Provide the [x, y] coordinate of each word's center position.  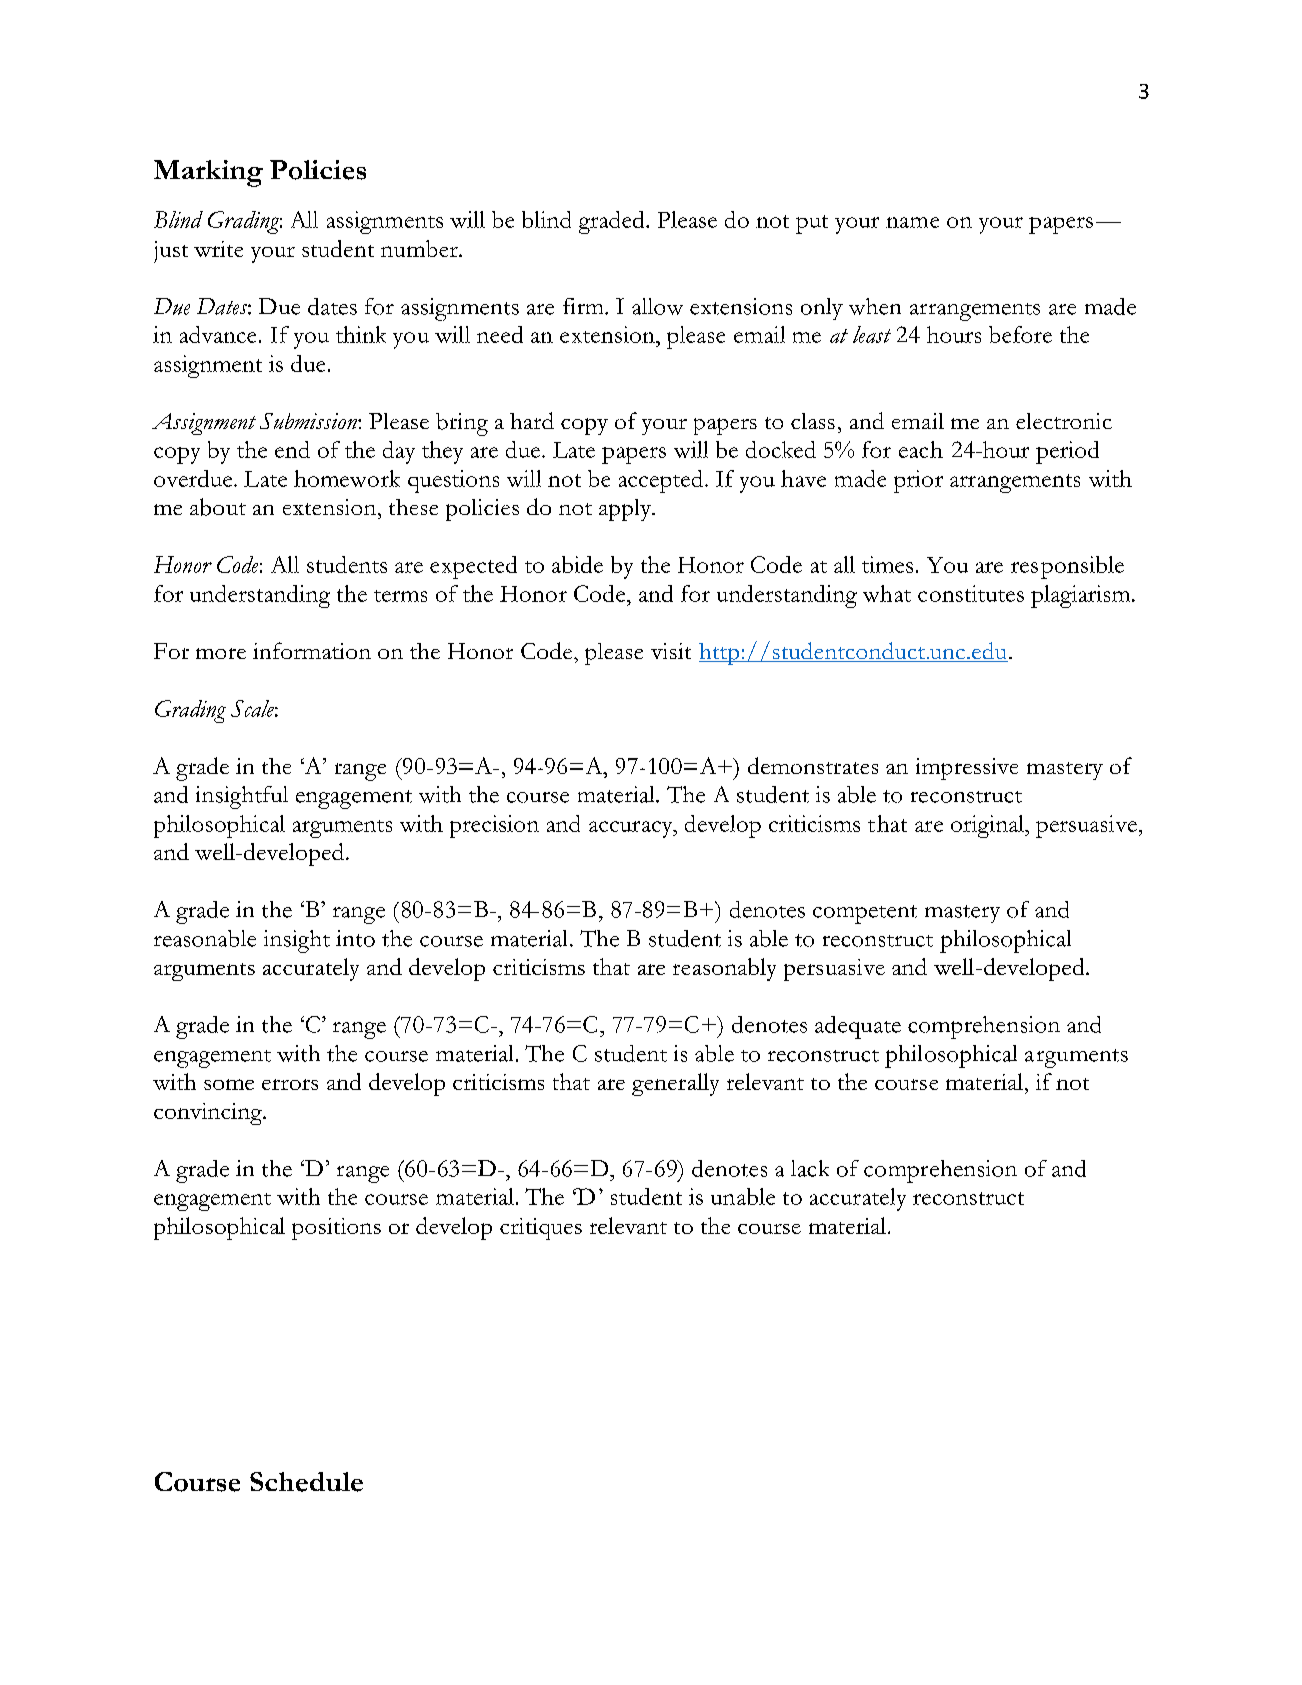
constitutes [971, 593]
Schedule [306, 1482]
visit [671, 651]
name [912, 222]
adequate [858, 1027]
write [218, 249]
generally [675, 1084]
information [312, 650]
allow [657, 306]
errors [290, 1084]
